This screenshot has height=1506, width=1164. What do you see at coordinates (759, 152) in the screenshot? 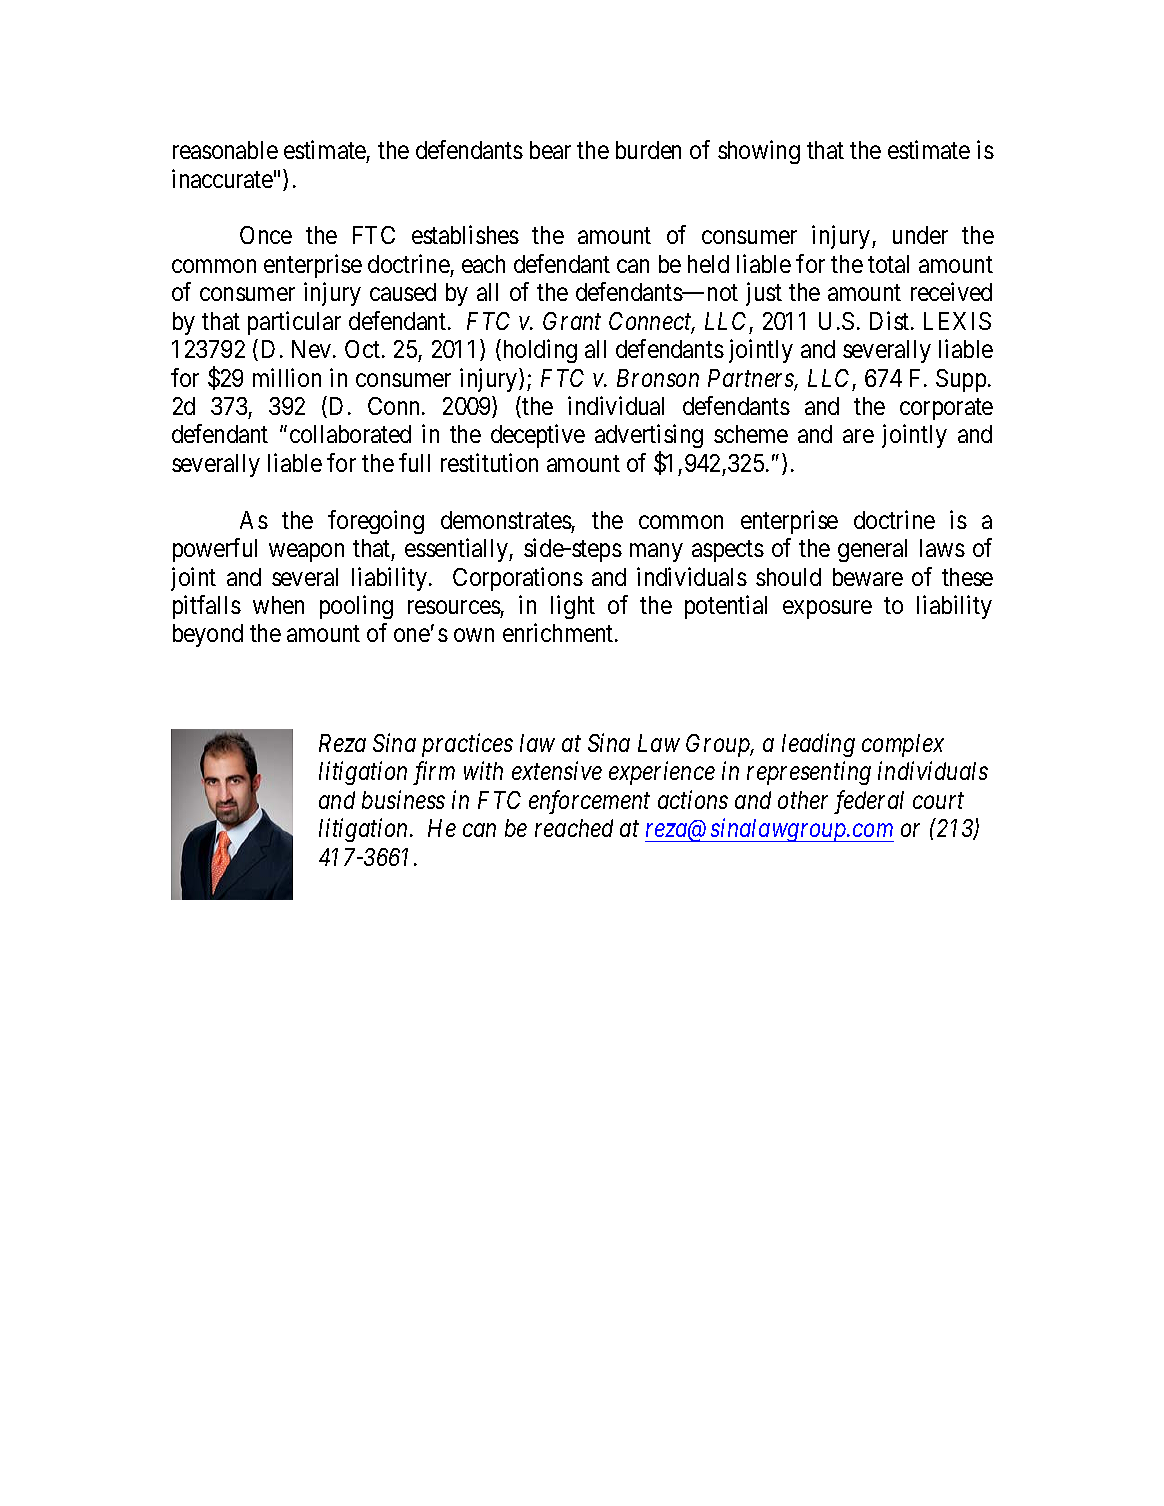
I see `showing` at bounding box center [759, 152].
